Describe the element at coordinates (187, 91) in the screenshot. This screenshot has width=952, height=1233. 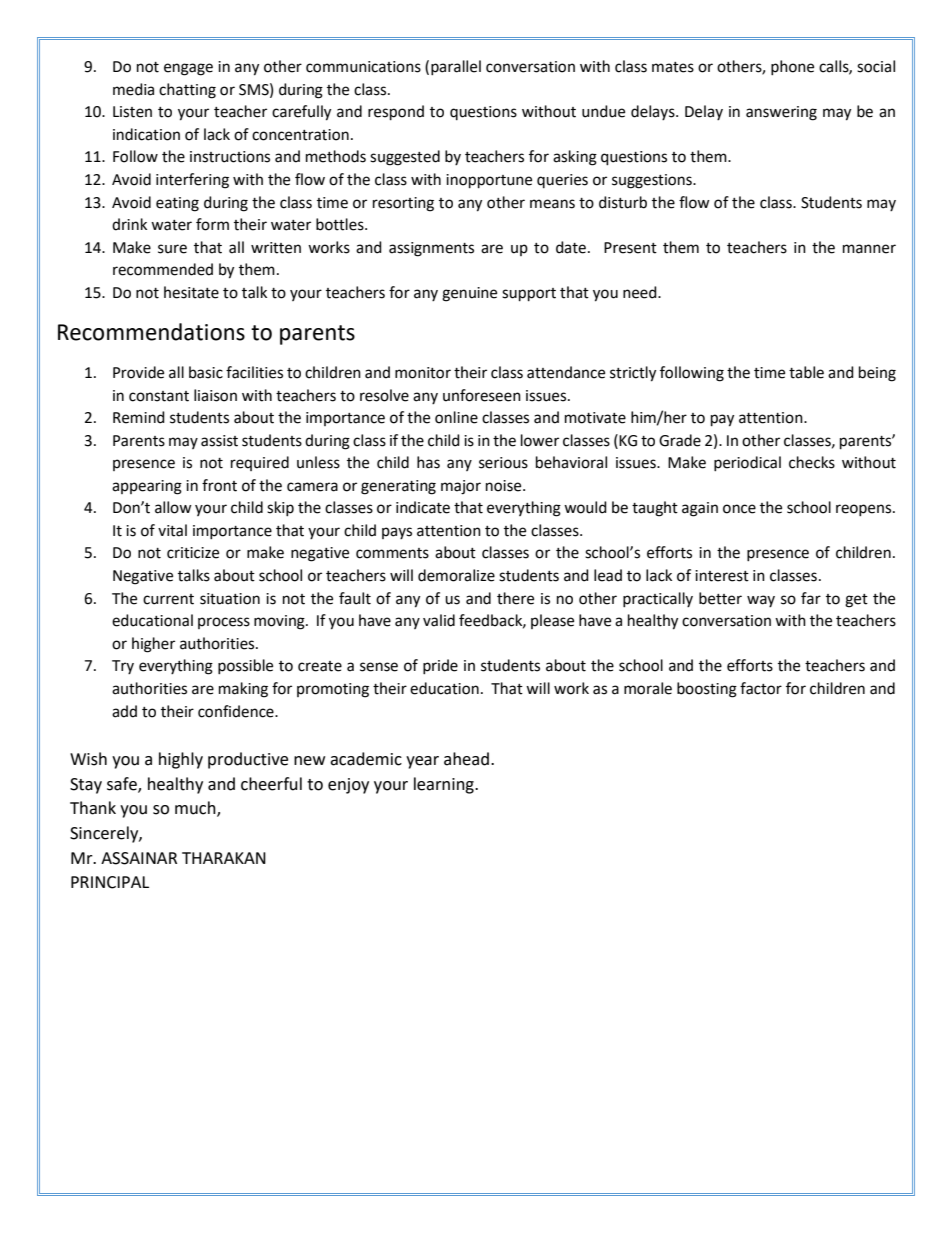
I see `chatting` at that location.
